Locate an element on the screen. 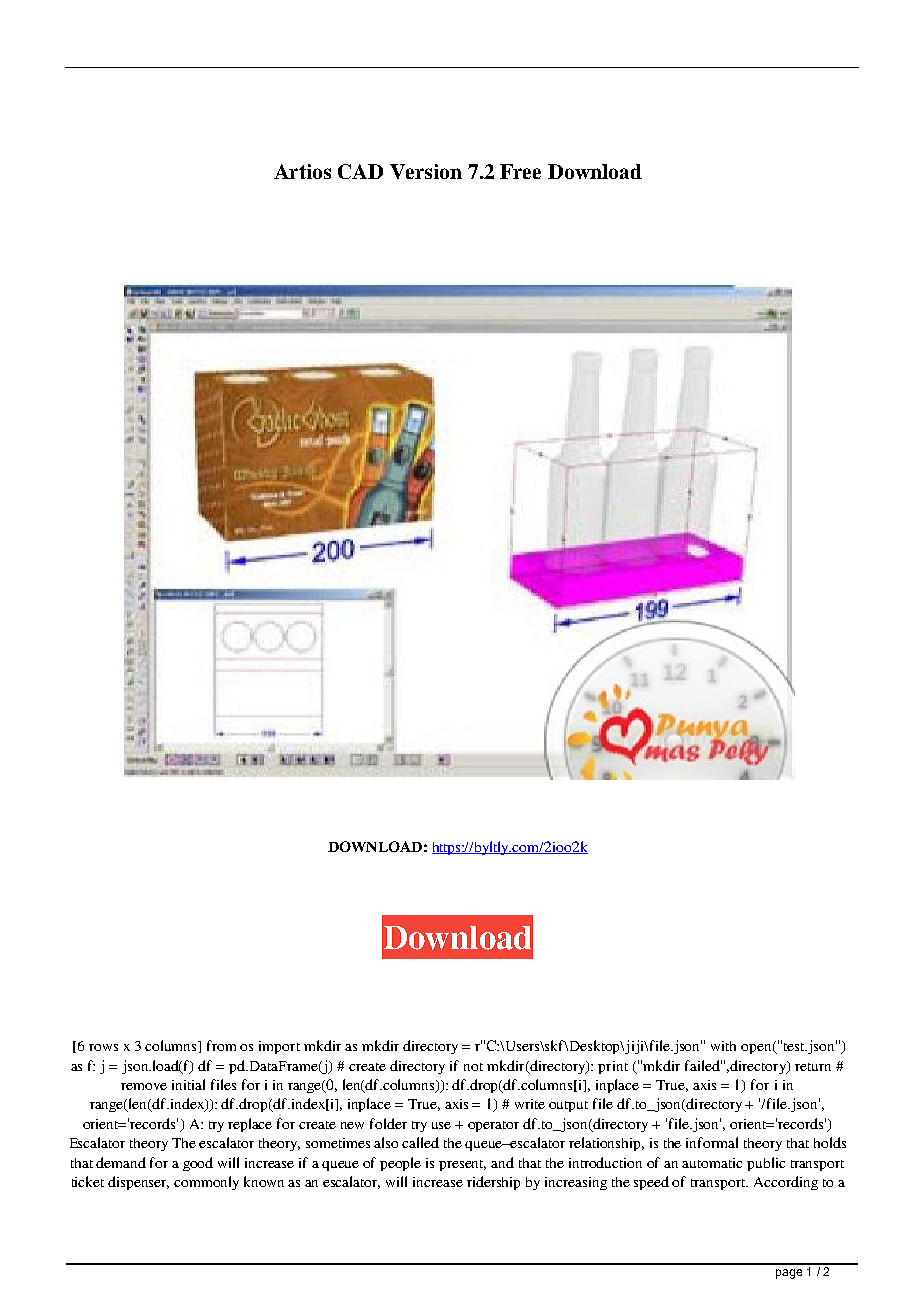  CAD is located at coordinates (360, 171).
